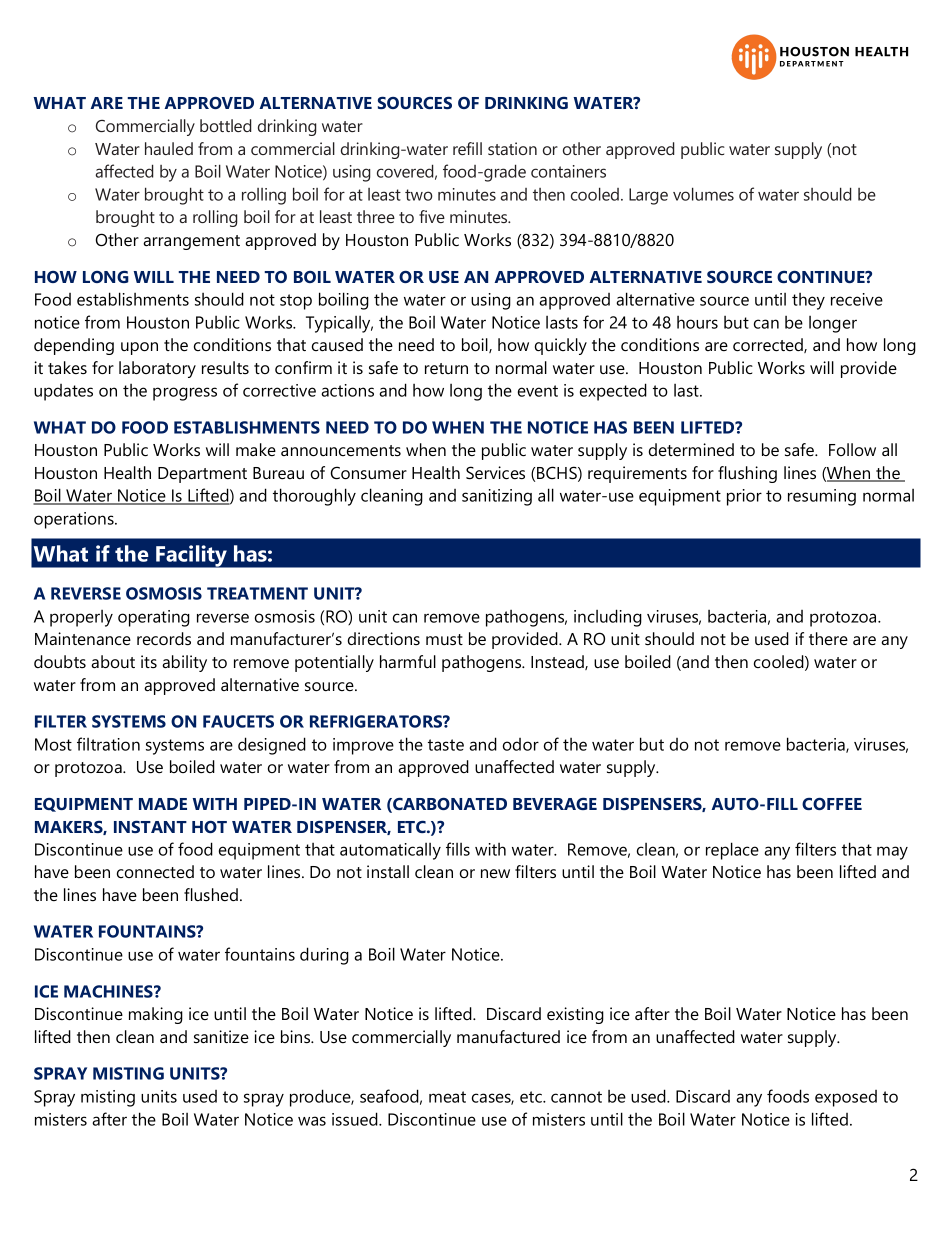 This document has width=952, height=1233. Describe the element at coordinates (703, 194) in the document. I see `volumes` at that location.
